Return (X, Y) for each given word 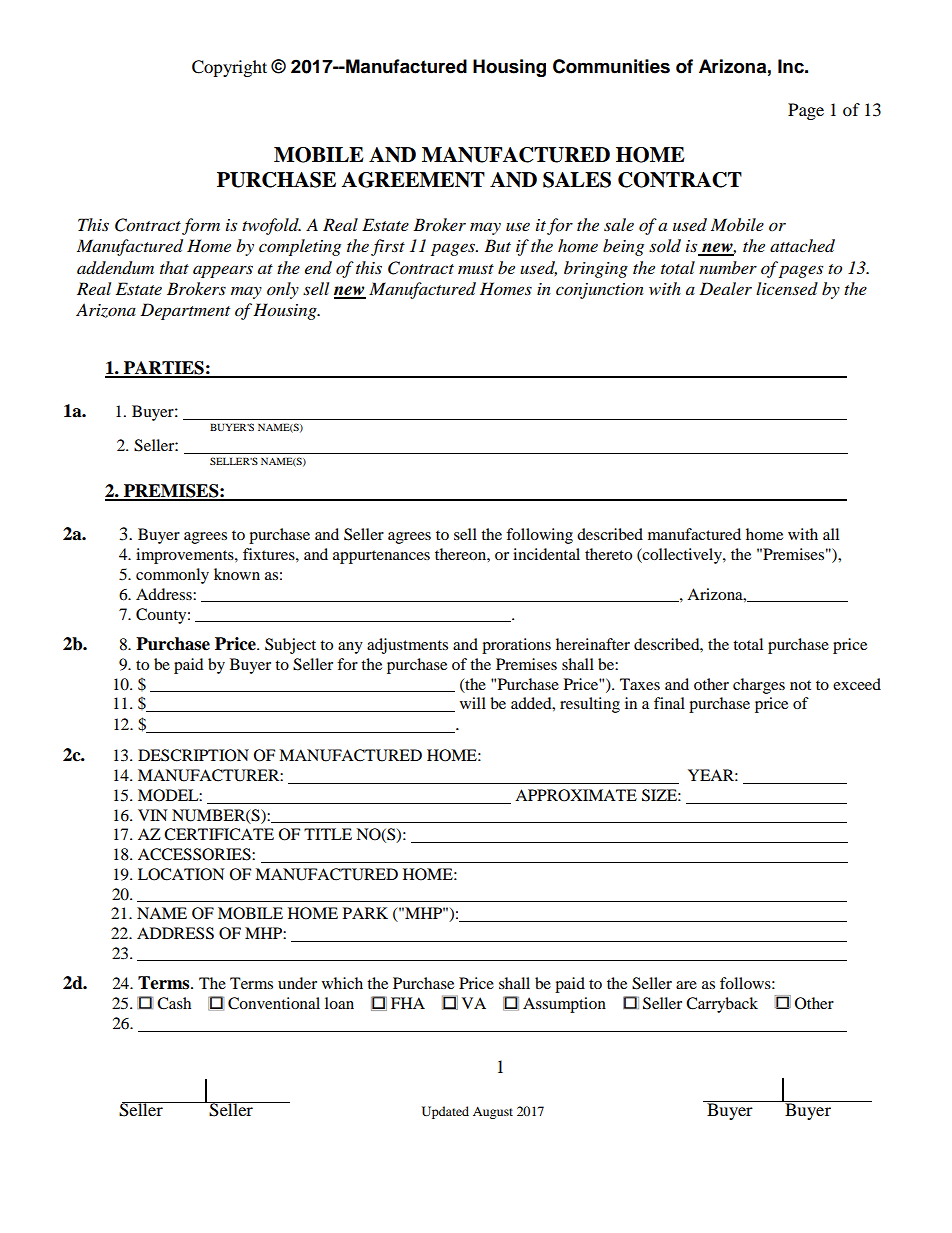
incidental (546, 554)
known (237, 574)
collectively (682, 556)
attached (802, 246)
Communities (611, 66)
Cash (174, 1003)
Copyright (229, 68)
